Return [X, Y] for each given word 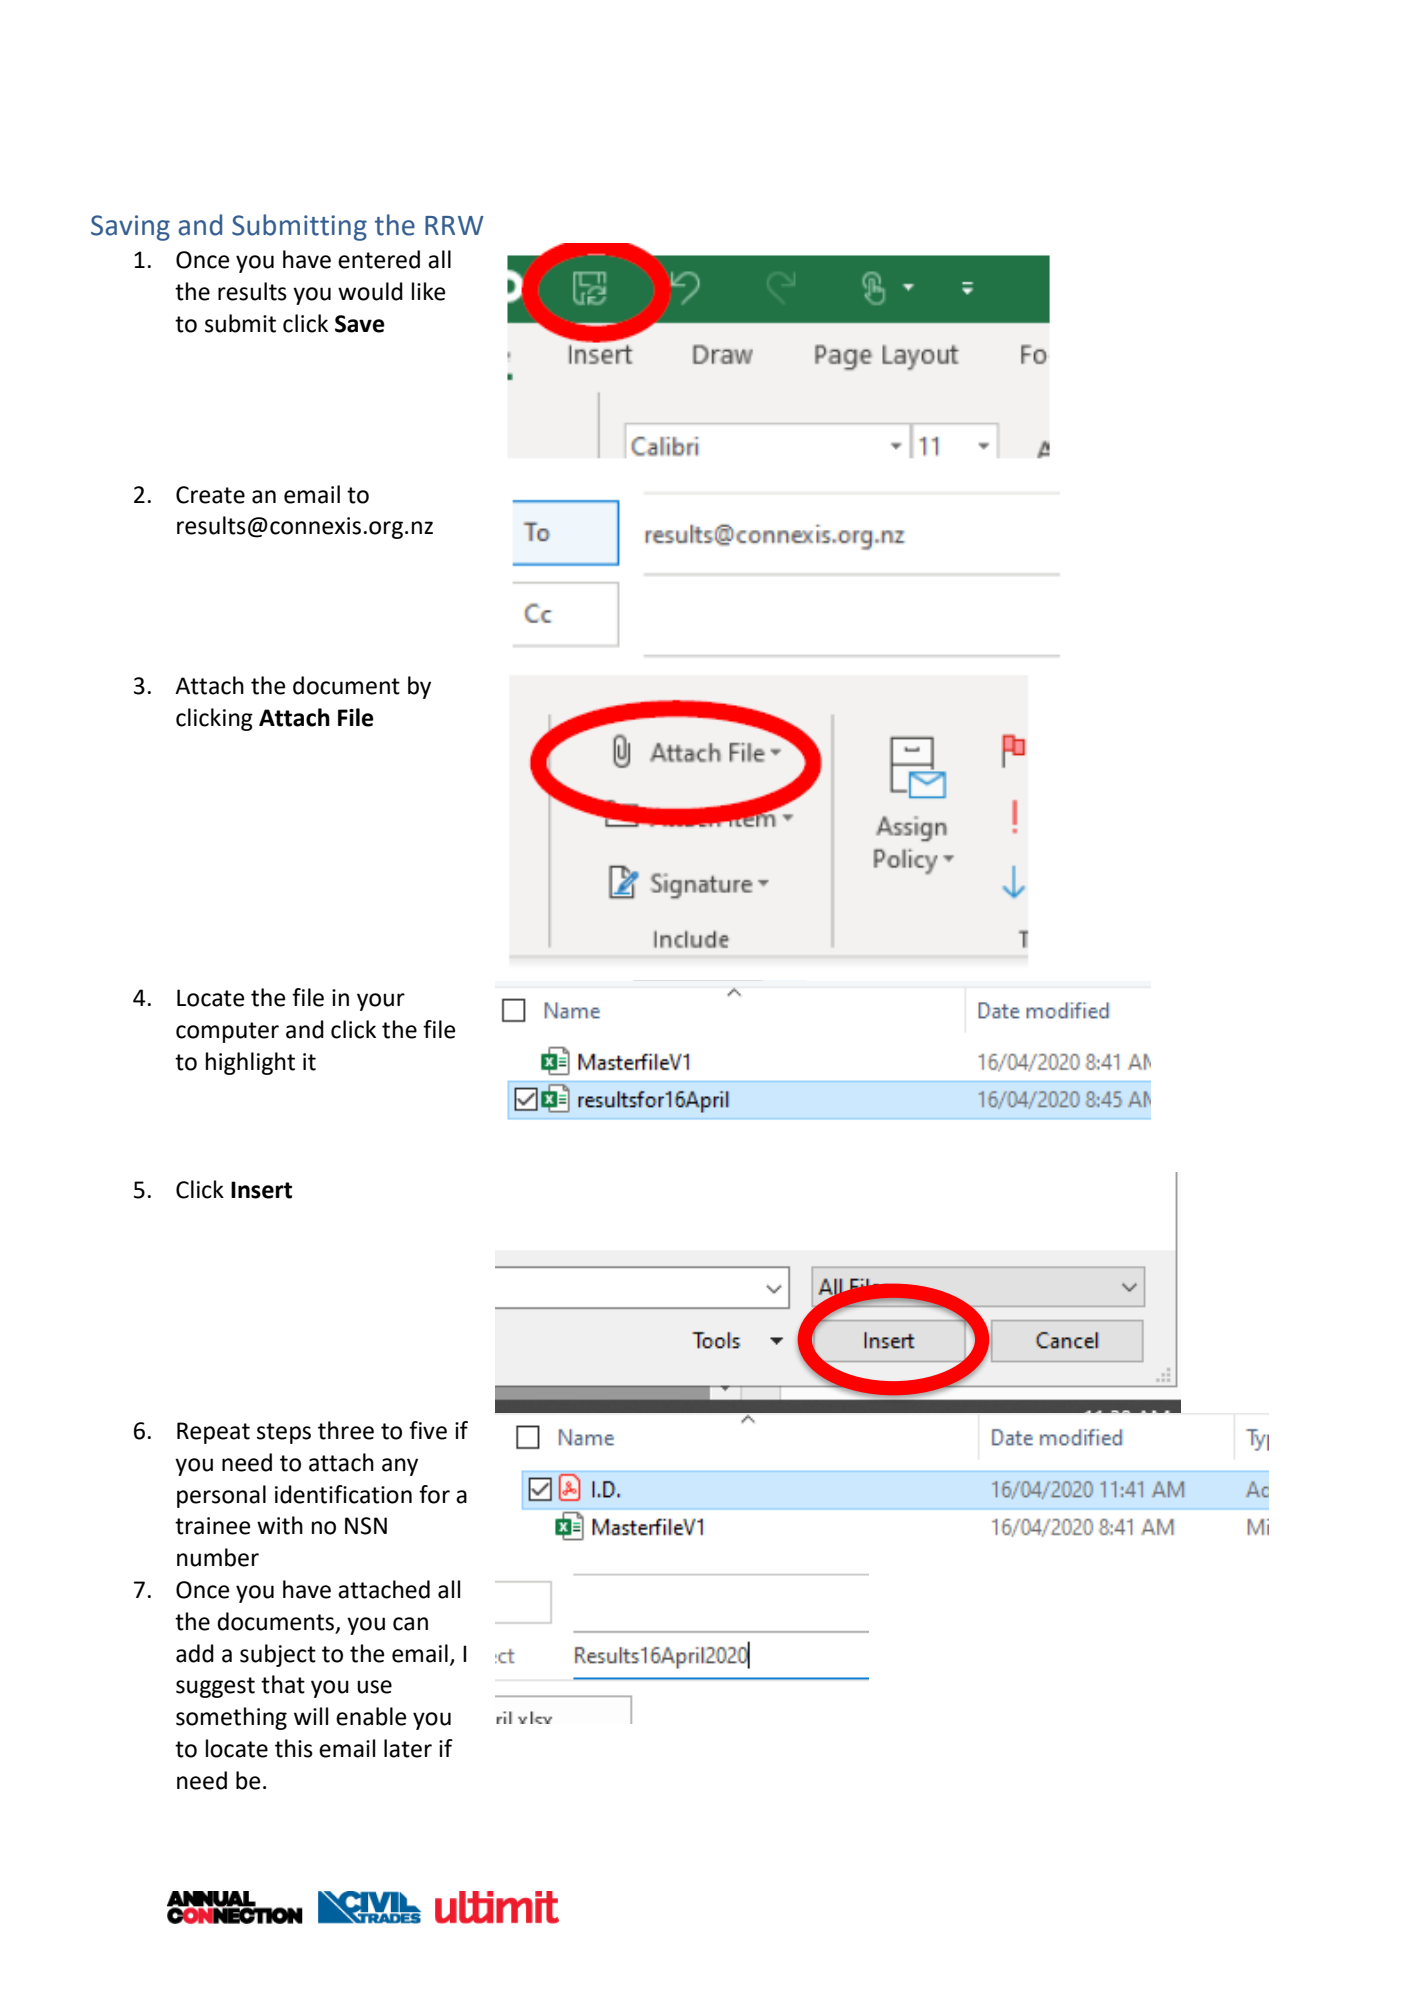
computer [227, 1032]
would [370, 291]
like [428, 291]
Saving [130, 228]
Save [360, 324]
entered [379, 259]
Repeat [213, 1433]
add [195, 1653]
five [428, 1430]
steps [284, 1433]
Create [210, 495]
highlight [250, 1063]
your [381, 1002]
